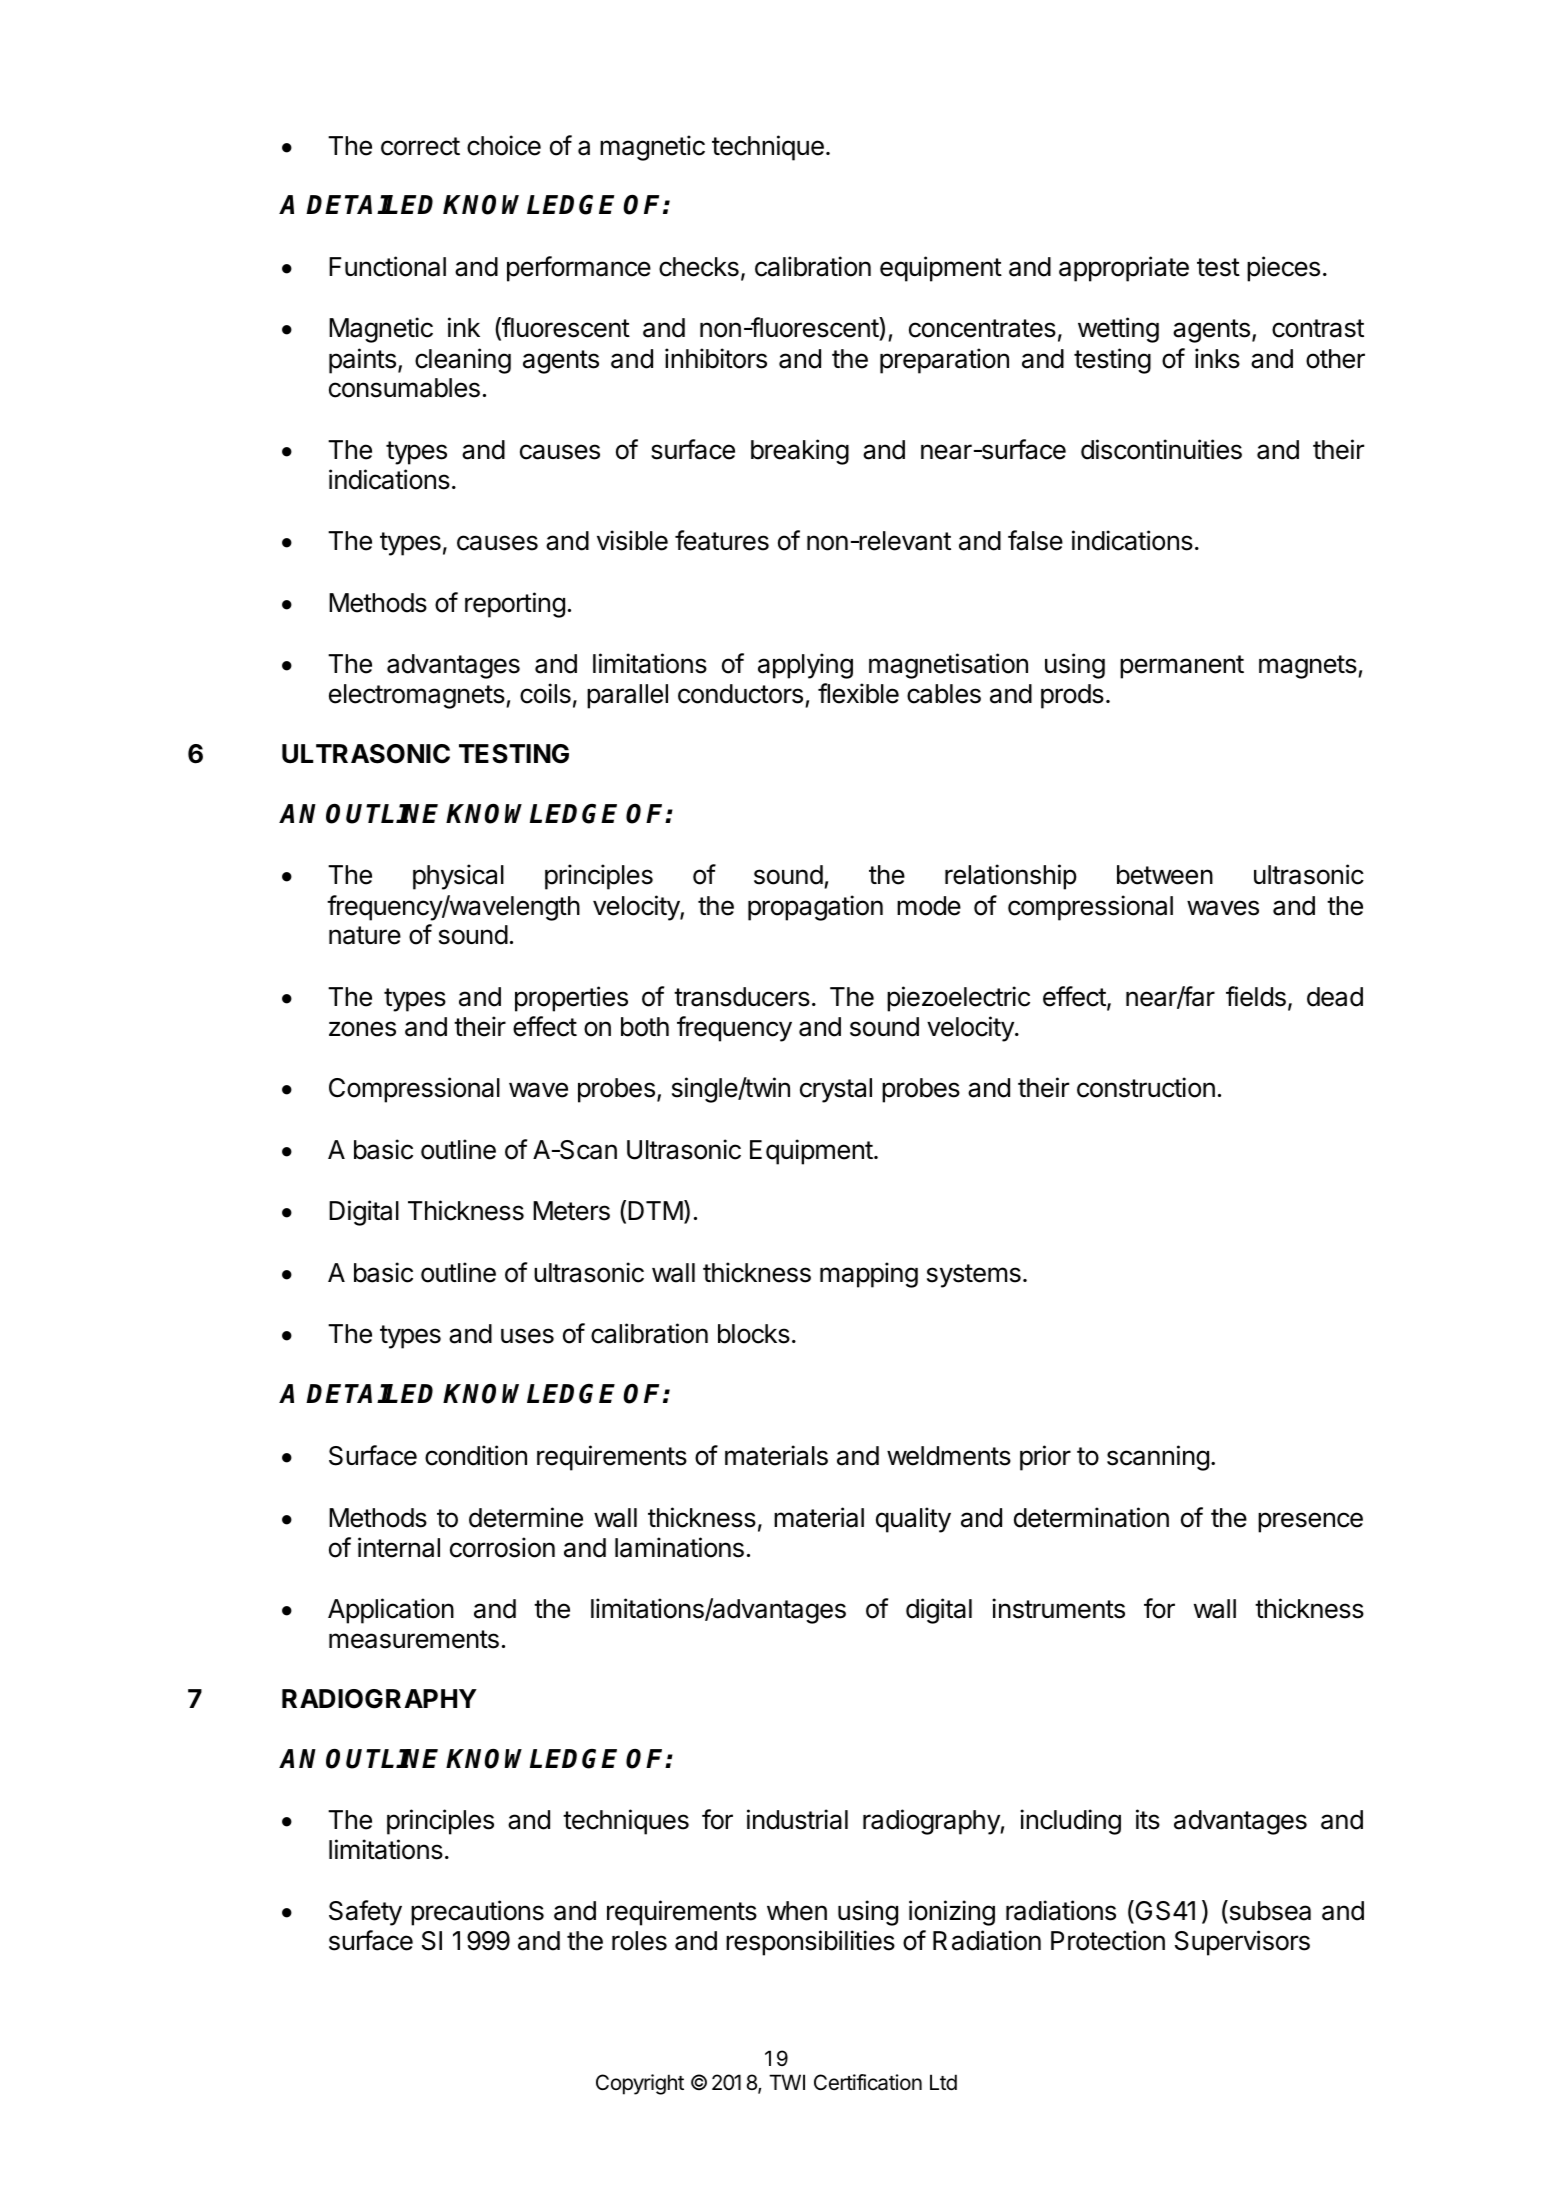 The height and width of the document is (2189, 1548). Describe the element at coordinates (504, 145) in the document. I see `choice` at that location.
